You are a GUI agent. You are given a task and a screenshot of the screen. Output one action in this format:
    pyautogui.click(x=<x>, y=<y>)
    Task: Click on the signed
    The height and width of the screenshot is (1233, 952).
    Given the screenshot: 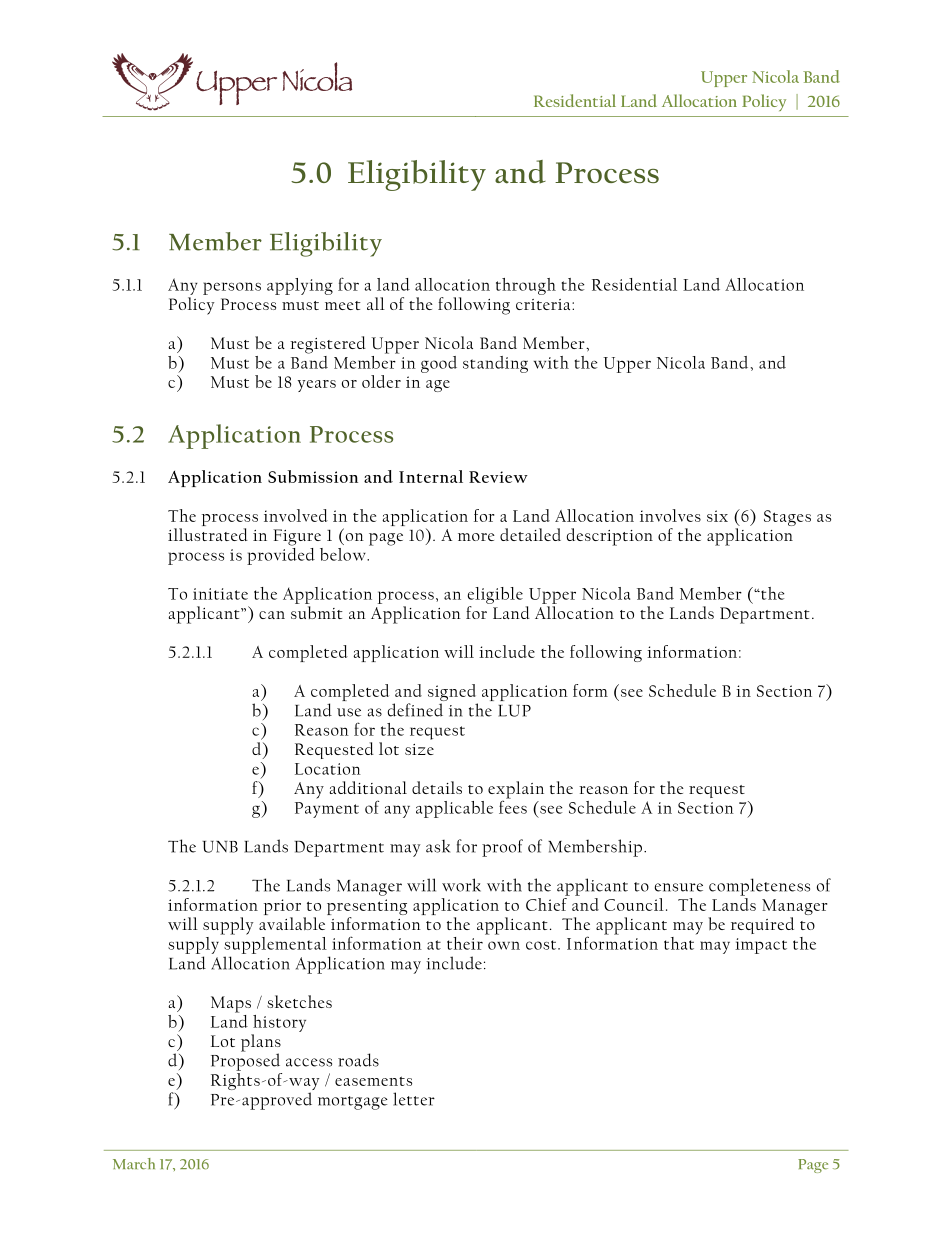 What is the action you would take?
    pyautogui.click(x=453, y=694)
